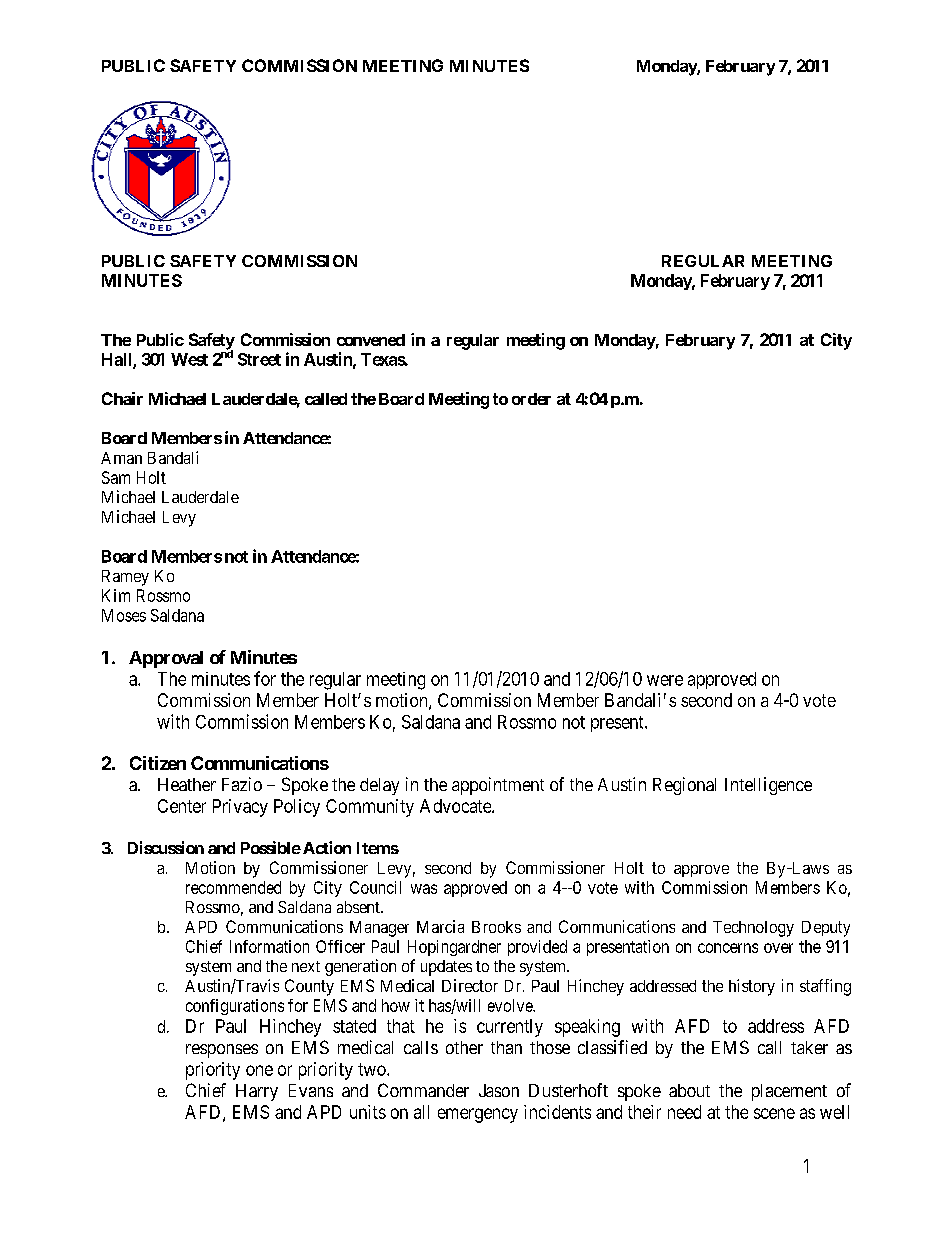 The width and height of the page is (952, 1233). Describe the element at coordinates (116, 477) in the page. I see `Sam` at that location.
